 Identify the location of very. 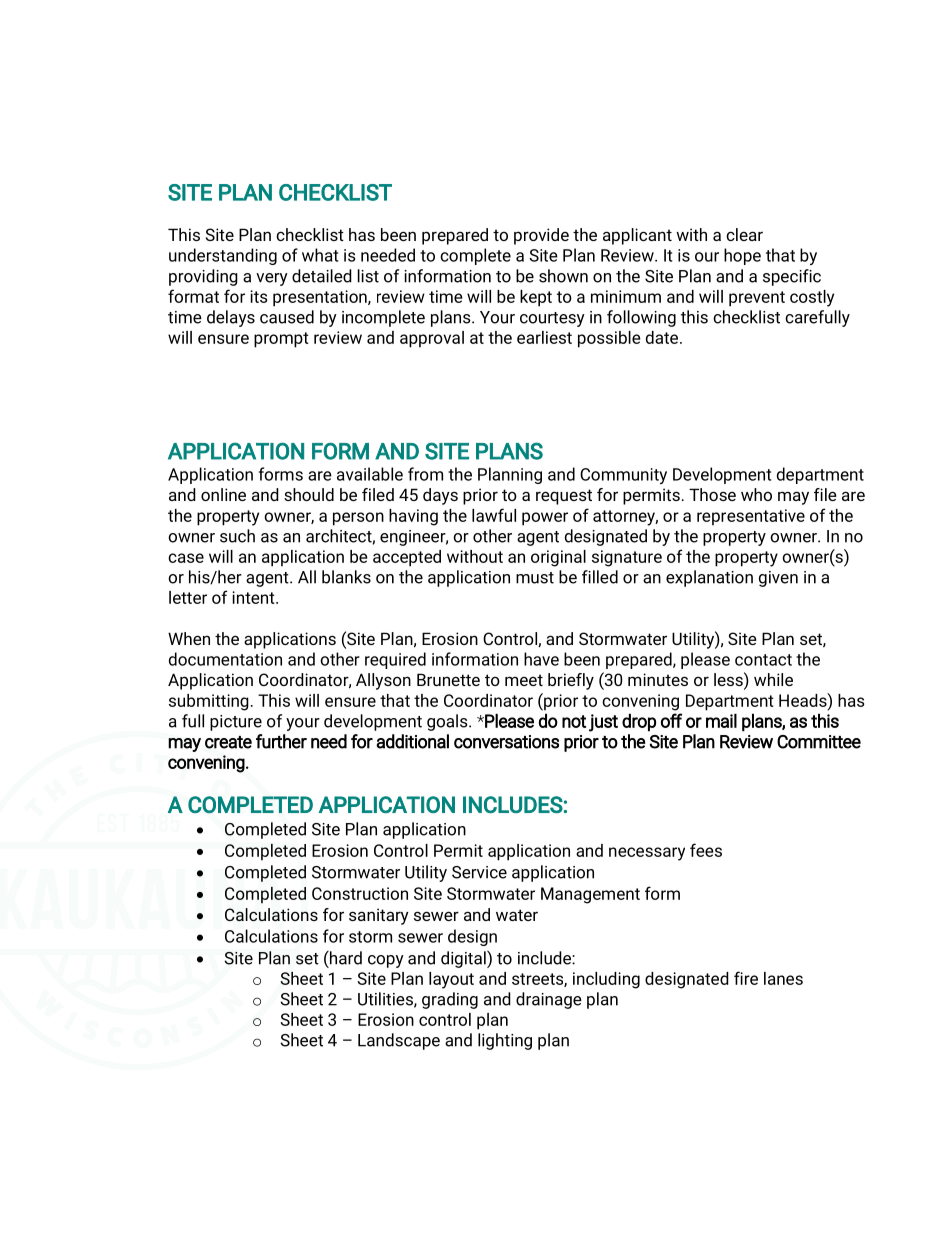
(272, 279).
